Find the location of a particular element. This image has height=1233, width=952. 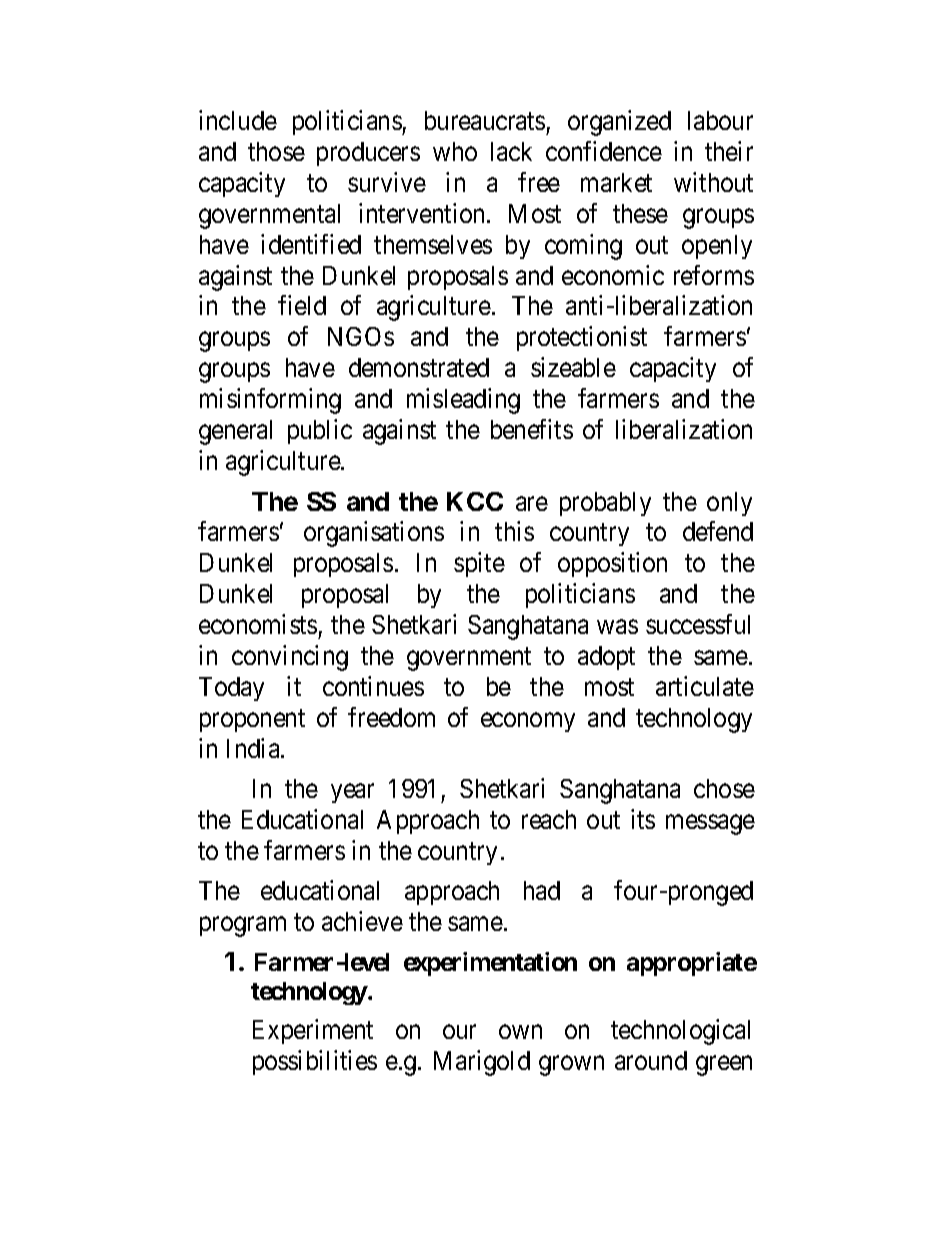

technological is located at coordinates (680, 1032).
